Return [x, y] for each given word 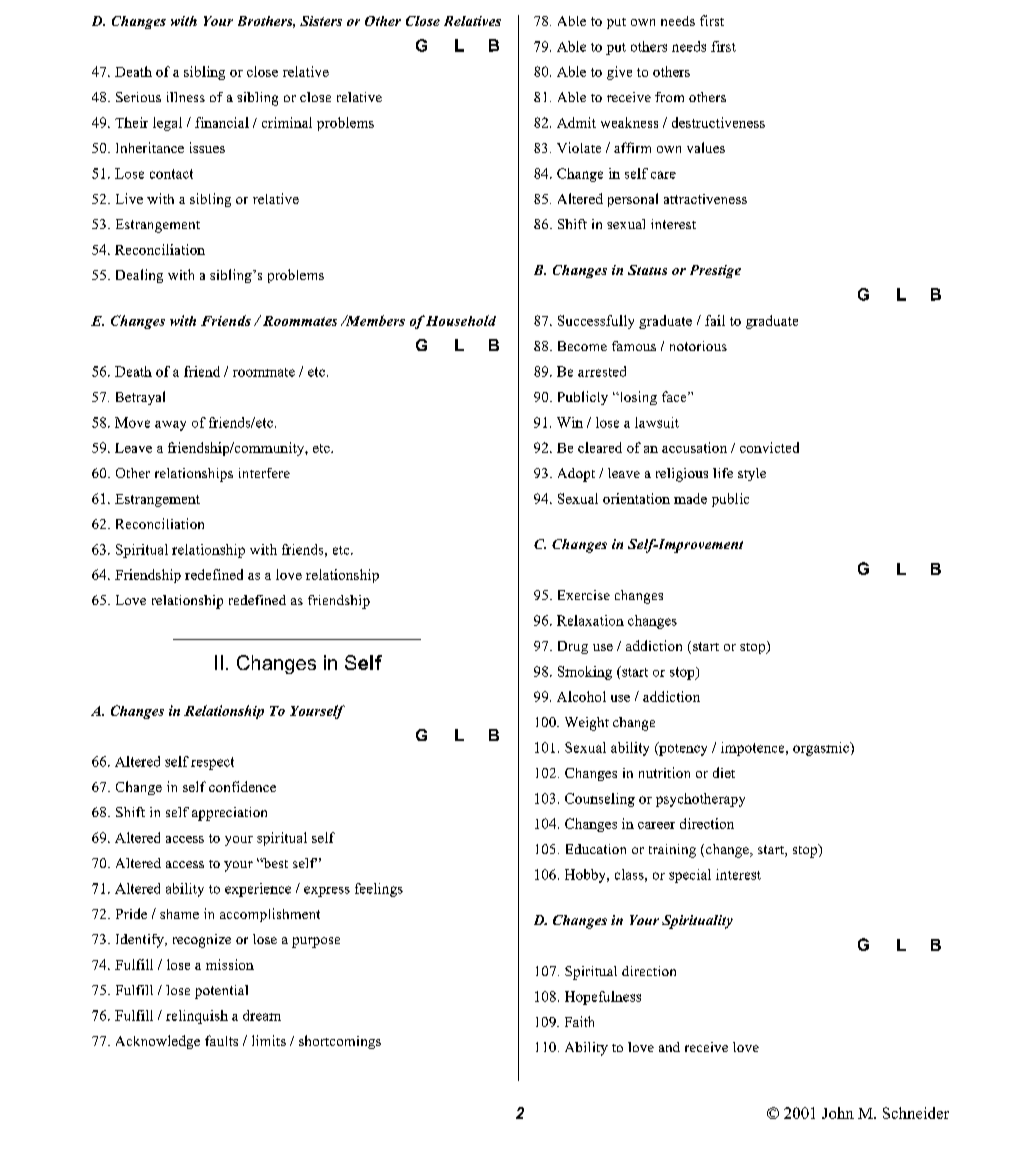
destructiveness [718, 122]
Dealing [139, 276]
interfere [264, 473]
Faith [579, 1021]
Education [596, 849]
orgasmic [822, 749]
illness [186, 97]
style [752, 474]
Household [461, 320]
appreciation [229, 814]
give [619, 73]
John [838, 1113]
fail [715, 320]
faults [221, 1040]
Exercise [584, 595]
